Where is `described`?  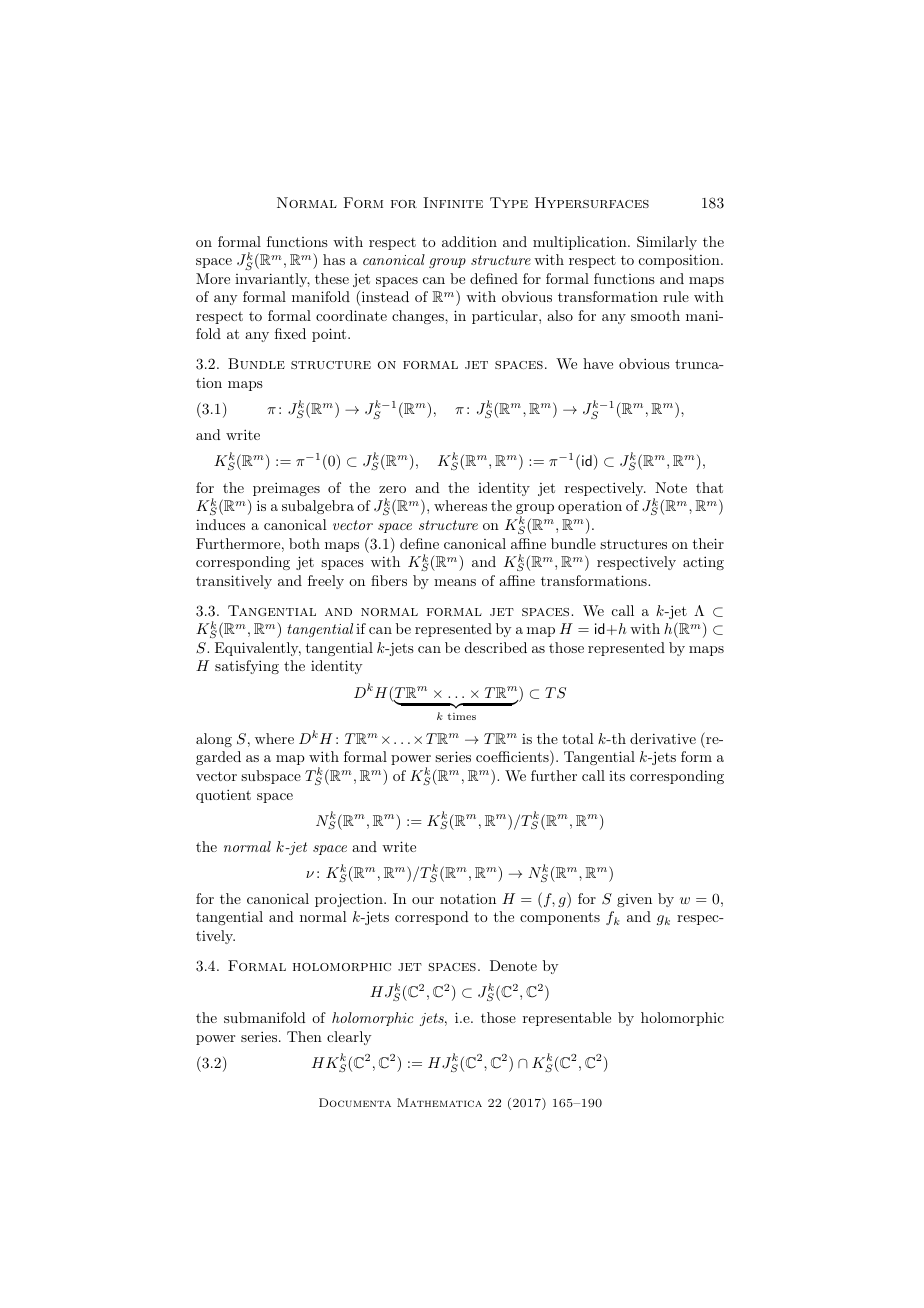 described is located at coordinates (496, 647).
